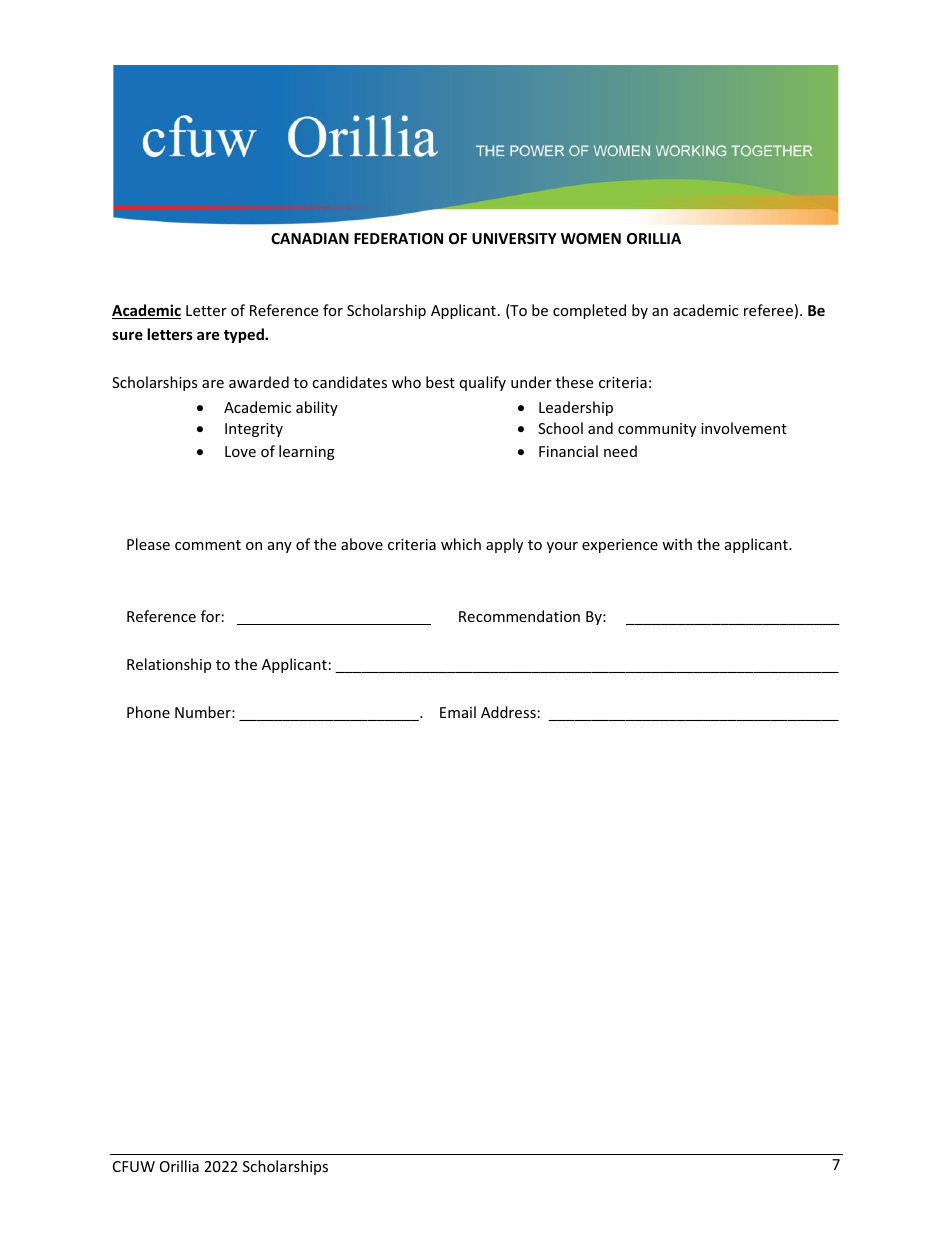 The width and height of the document is (952, 1233). What do you see at coordinates (458, 712) in the document?
I see `Email` at bounding box center [458, 712].
